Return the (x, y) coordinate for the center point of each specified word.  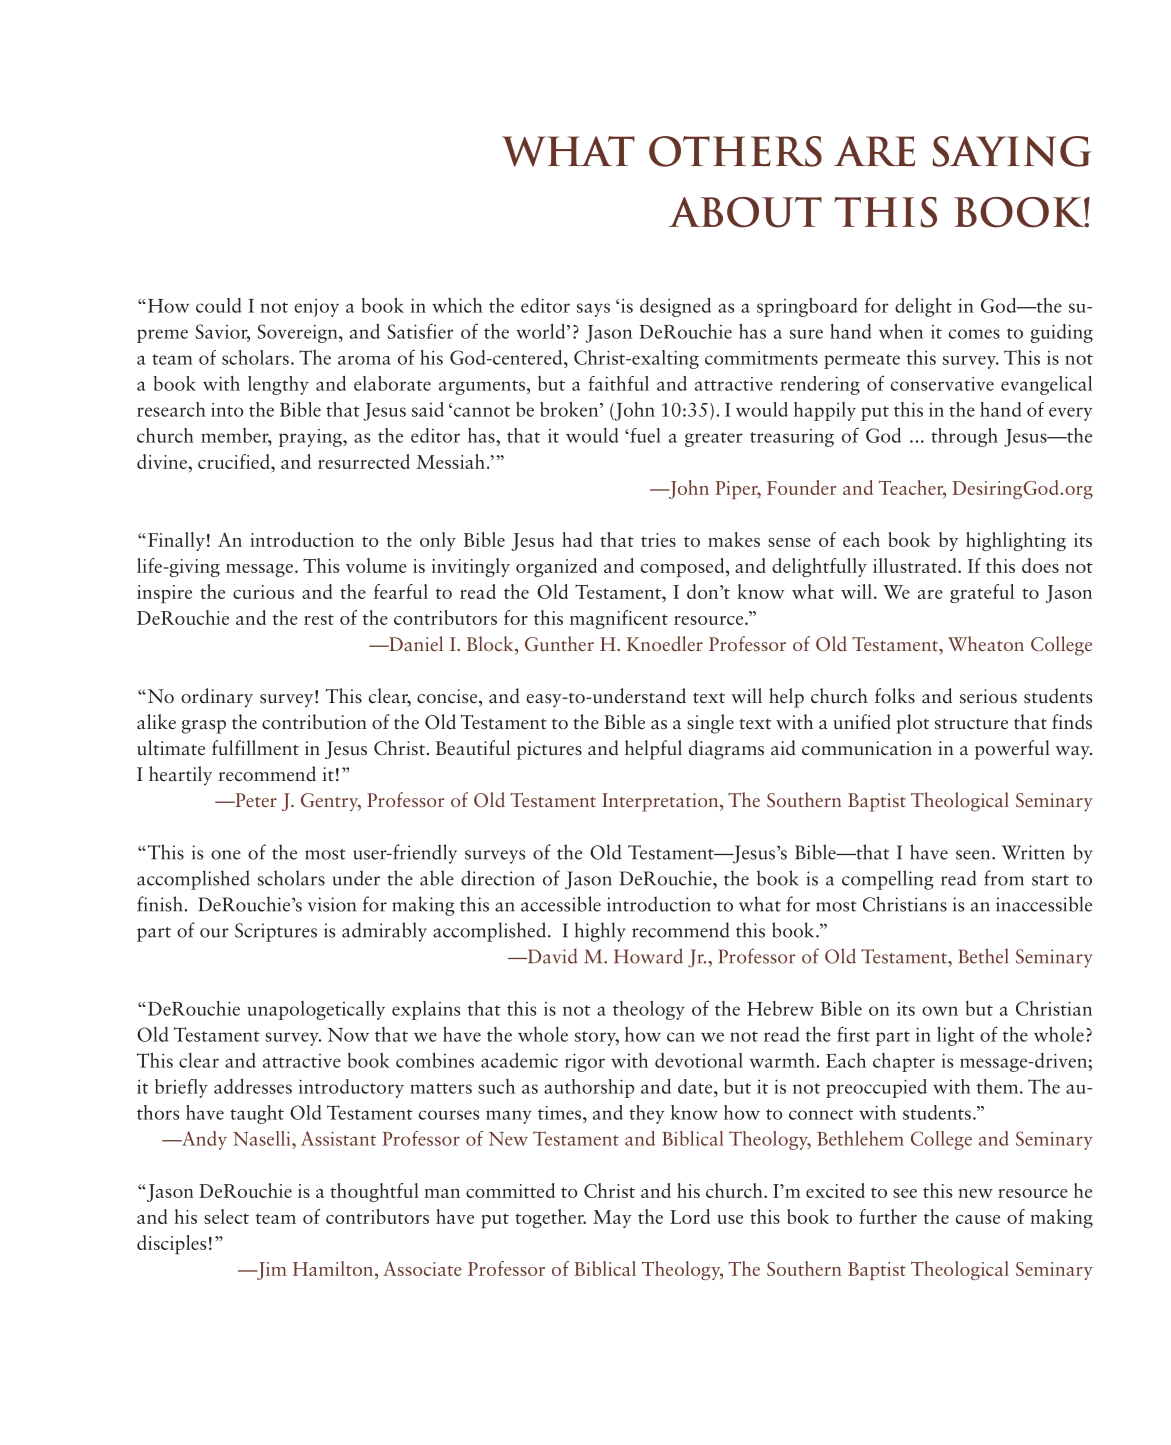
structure (971, 724)
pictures (549, 750)
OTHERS (735, 151)
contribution (314, 722)
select (226, 1216)
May (612, 1219)
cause (978, 1219)
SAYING (1012, 151)
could (219, 305)
